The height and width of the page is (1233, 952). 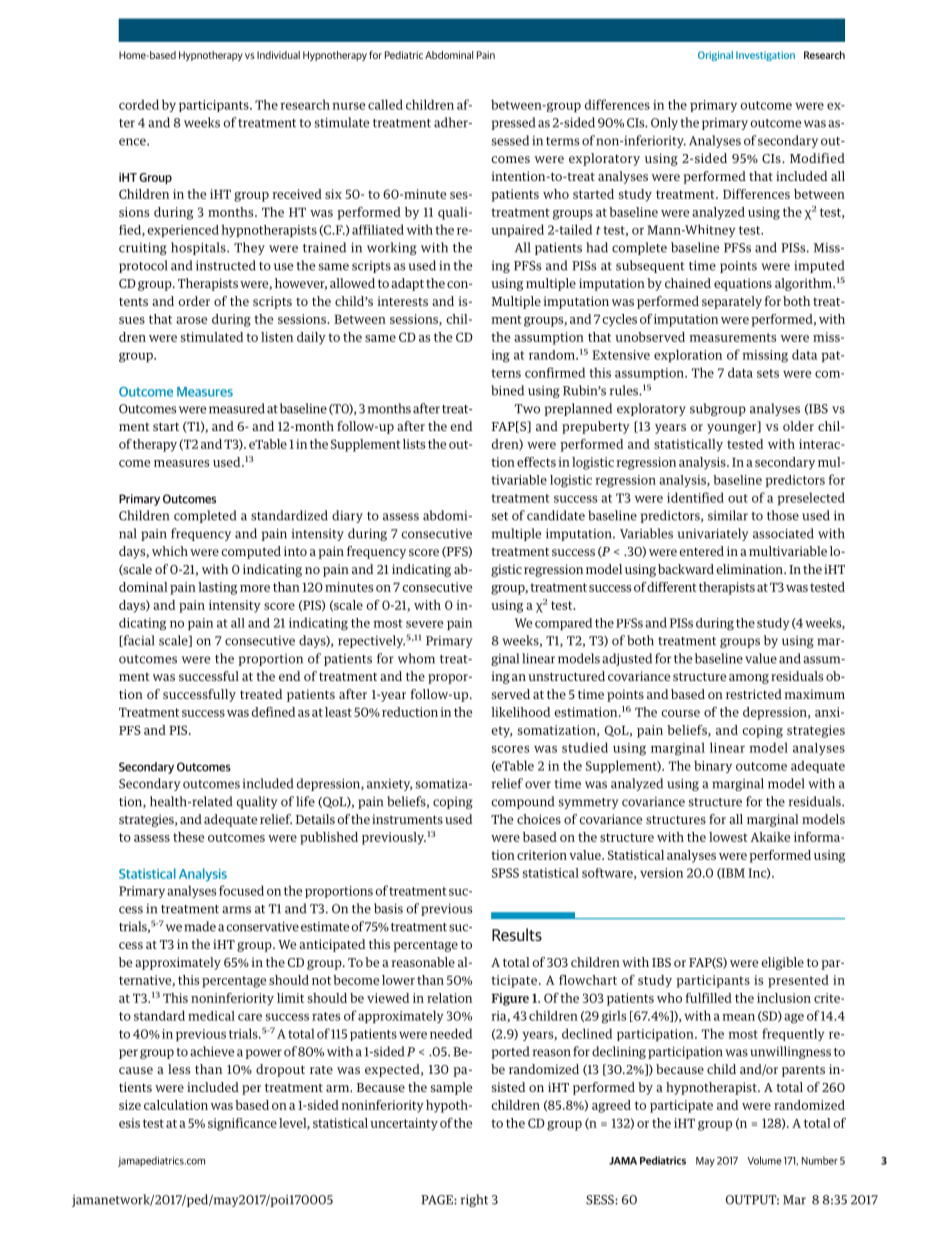 I want to click on significance, so click(x=242, y=1124).
